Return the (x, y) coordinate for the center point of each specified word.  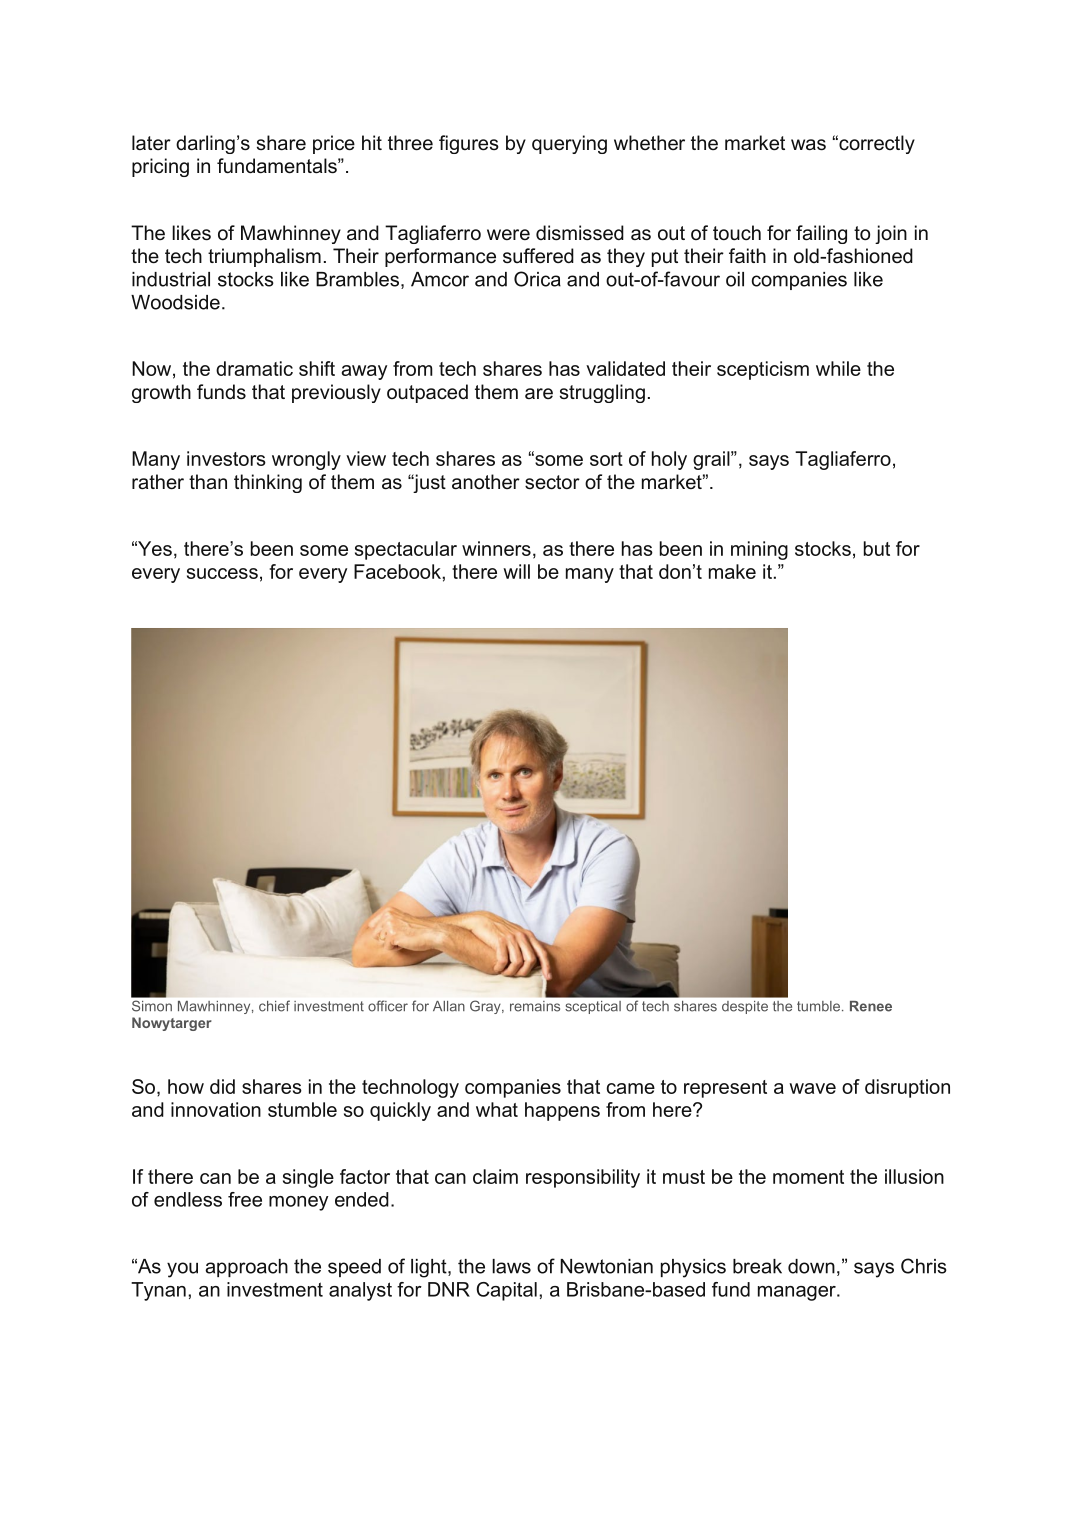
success (222, 573)
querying (569, 144)
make (732, 571)
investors (226, 458)
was (808, 145)
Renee (871, 1006)
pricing (160, 167)
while (838, 368)
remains (535, 1006)
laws (511, 1266)
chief (274, 1006)
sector (552, 482)
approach (246, 1268)
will (516, 571)
